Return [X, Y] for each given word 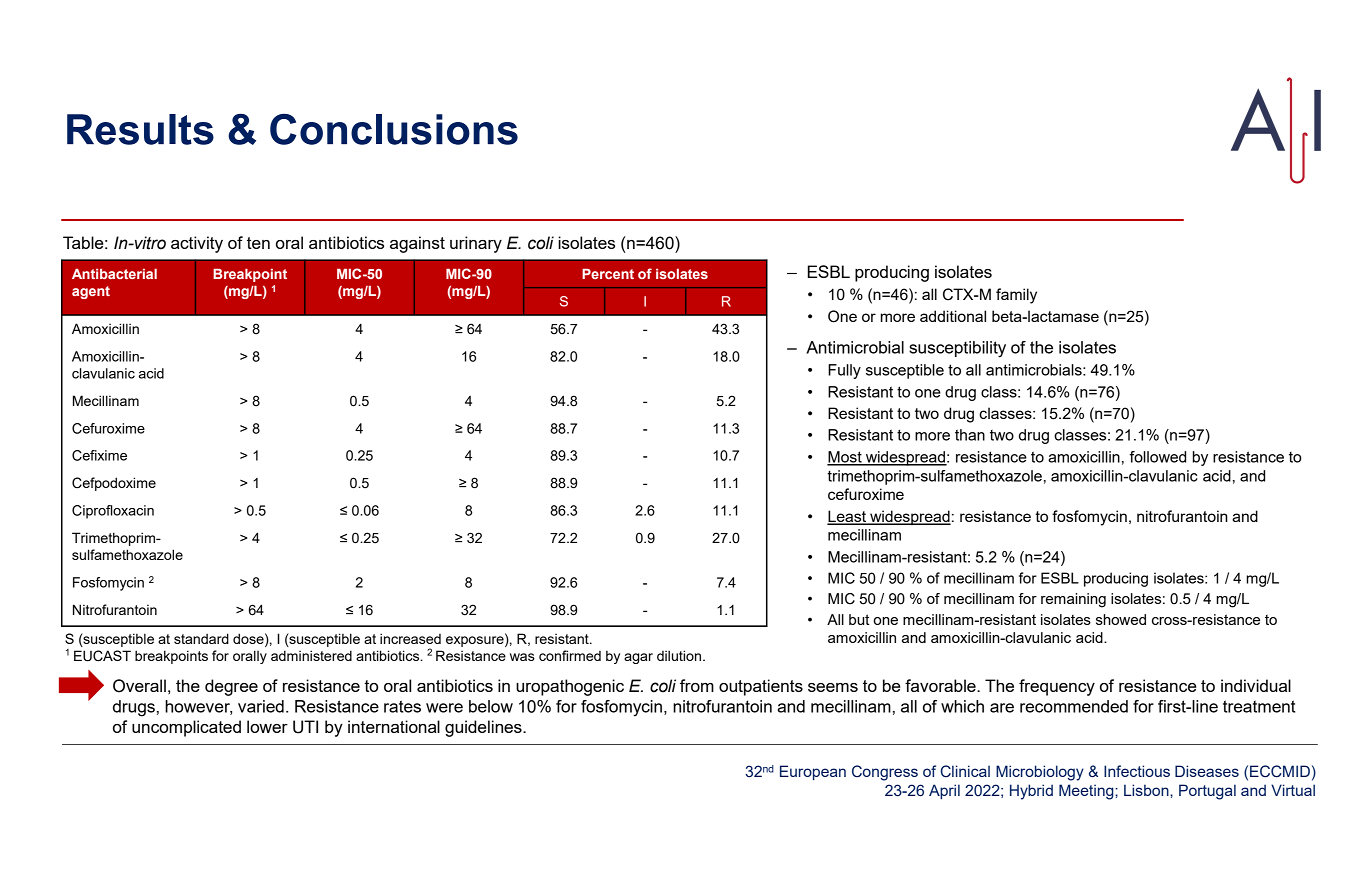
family [1016, 296]
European [813, 772]
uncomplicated [186, 728]
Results [140, 129]
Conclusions [394, 129]
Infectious [1137, 771]
